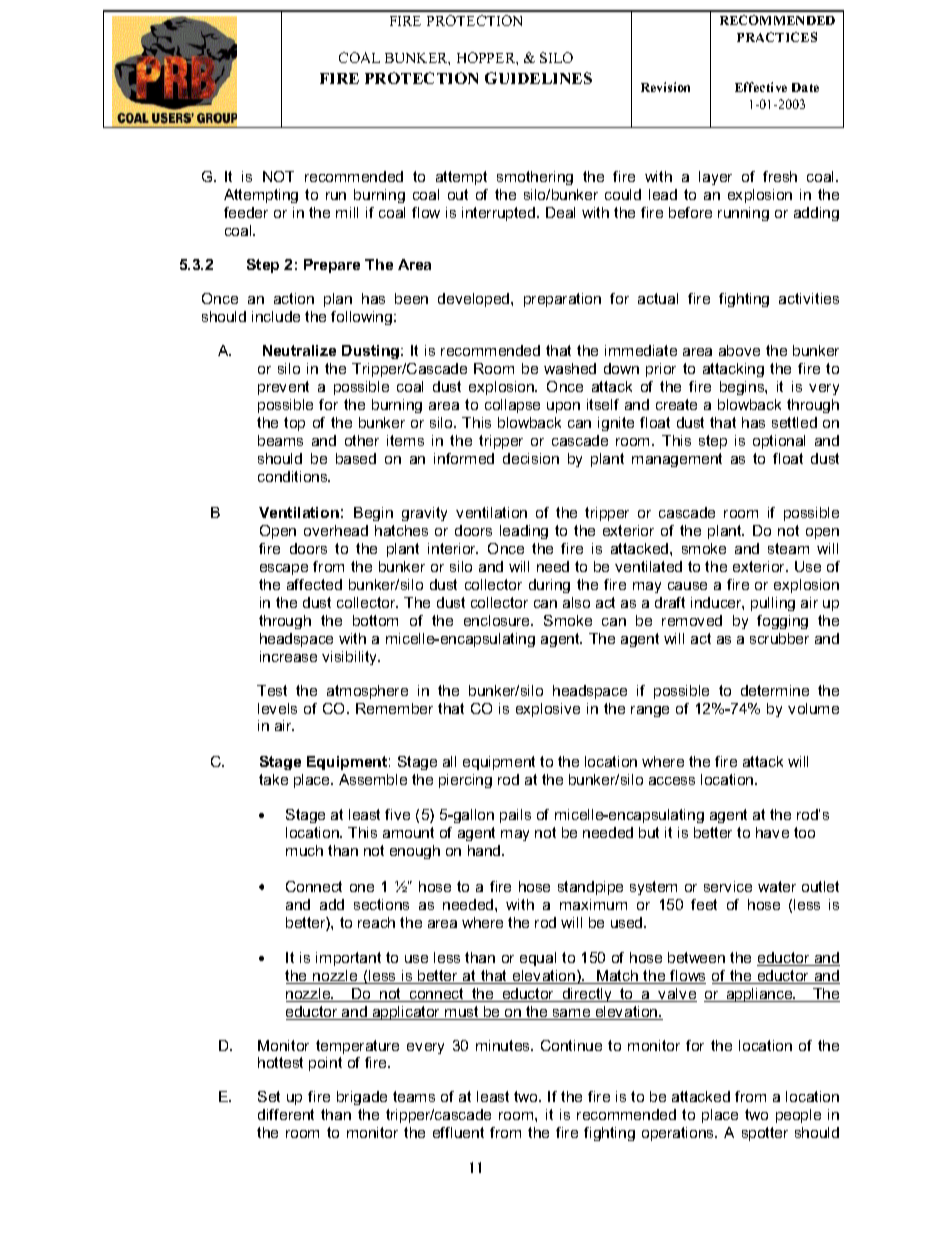 Image resolution: width=952 pixels, height=1233 pixels. I want to click on spotter, so click(765, 1134).
